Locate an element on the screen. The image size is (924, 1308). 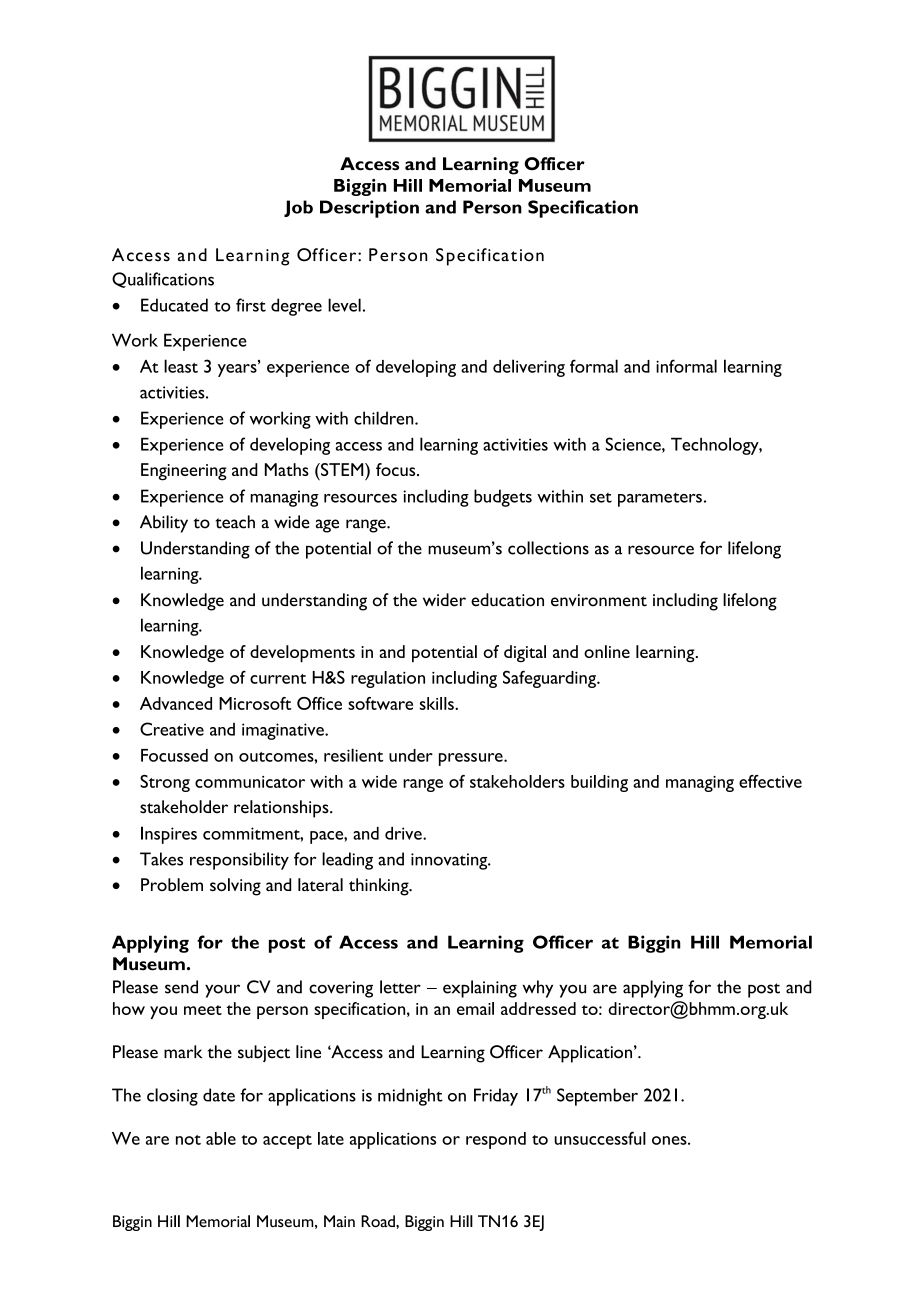
delivering is located at coordinates (529, 368).
